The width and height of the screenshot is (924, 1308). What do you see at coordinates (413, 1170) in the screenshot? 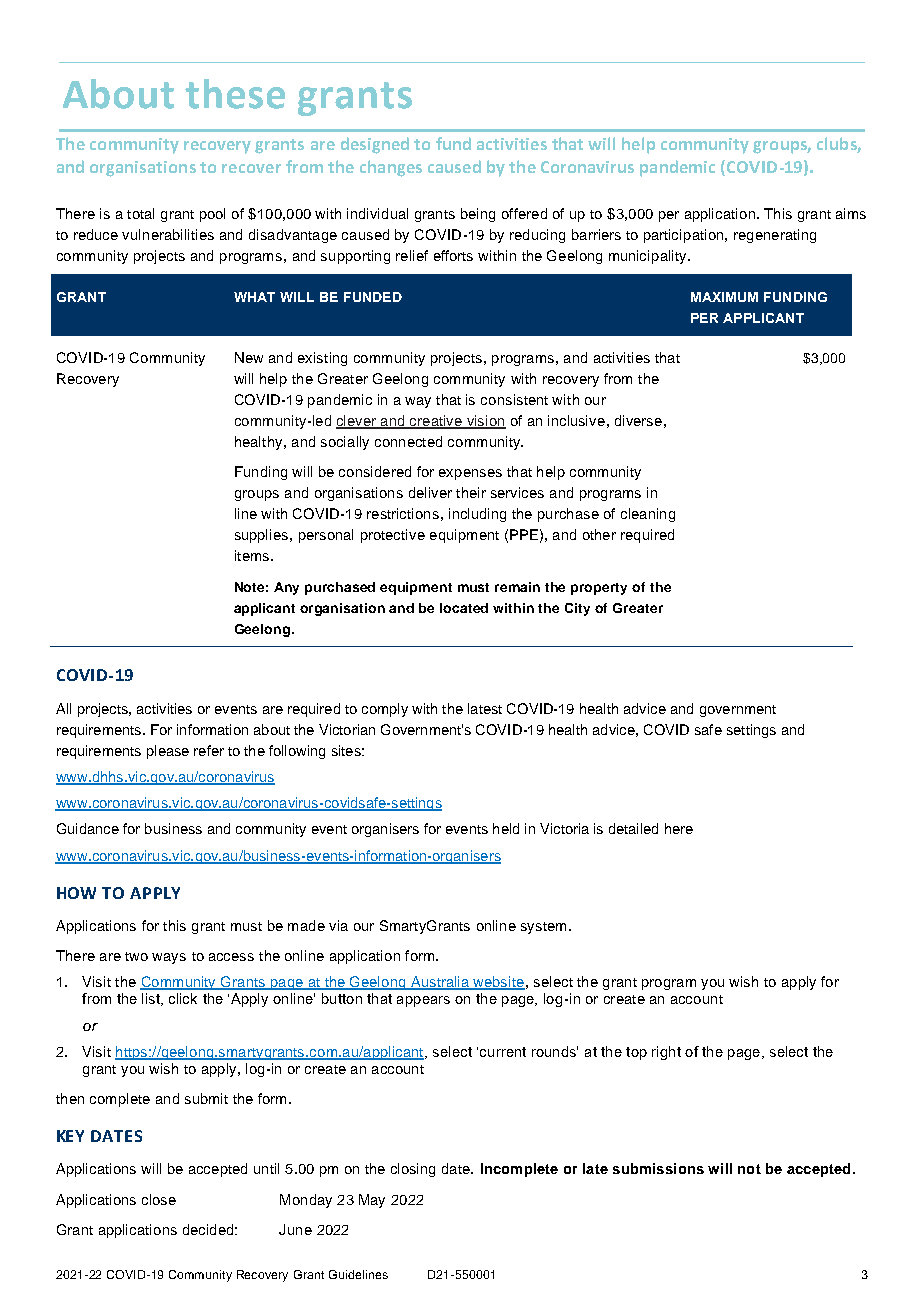
I see `closing` at bounding box center [413, 1170].
